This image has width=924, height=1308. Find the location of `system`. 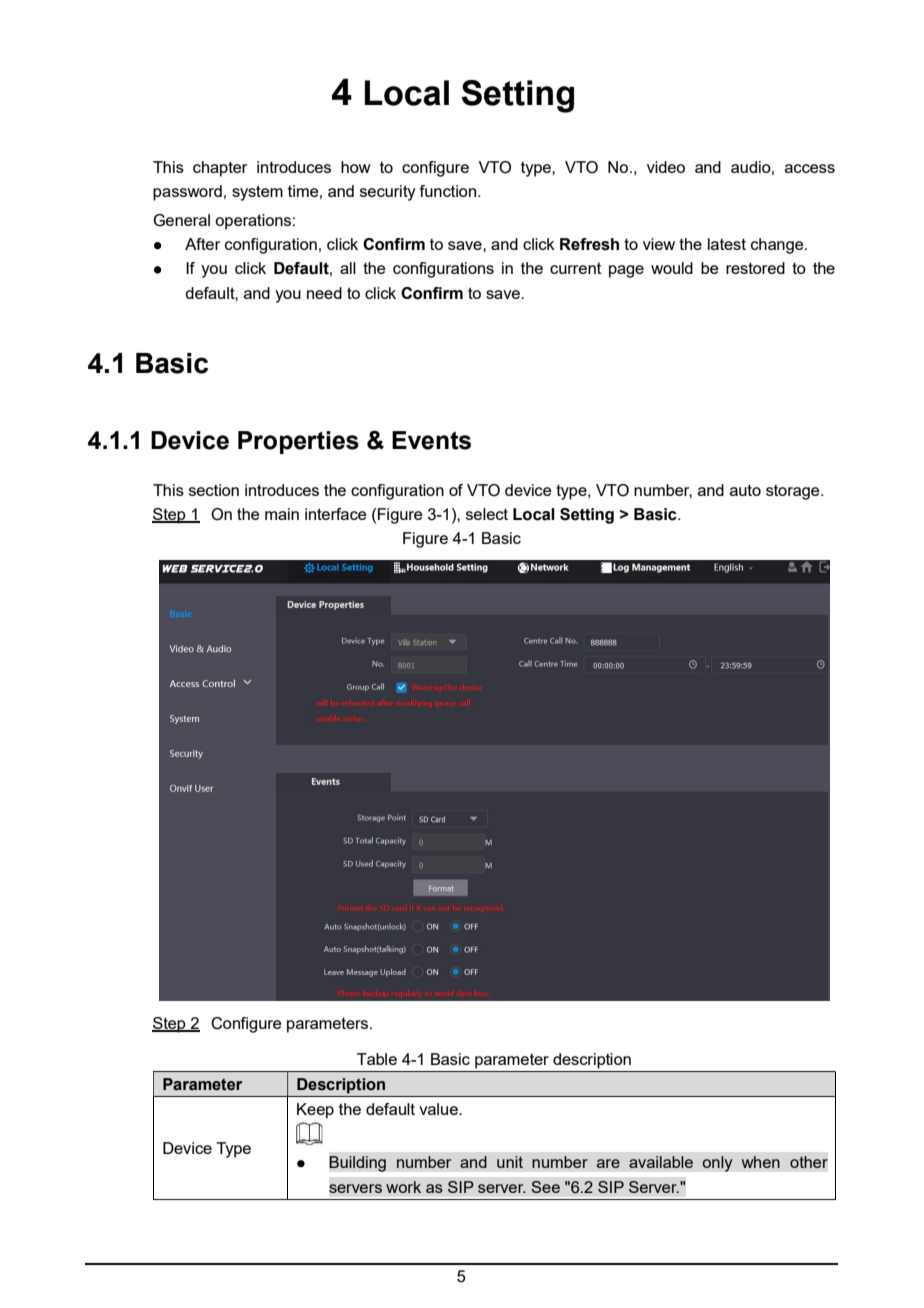

system is located at coordinates (257, 193).
